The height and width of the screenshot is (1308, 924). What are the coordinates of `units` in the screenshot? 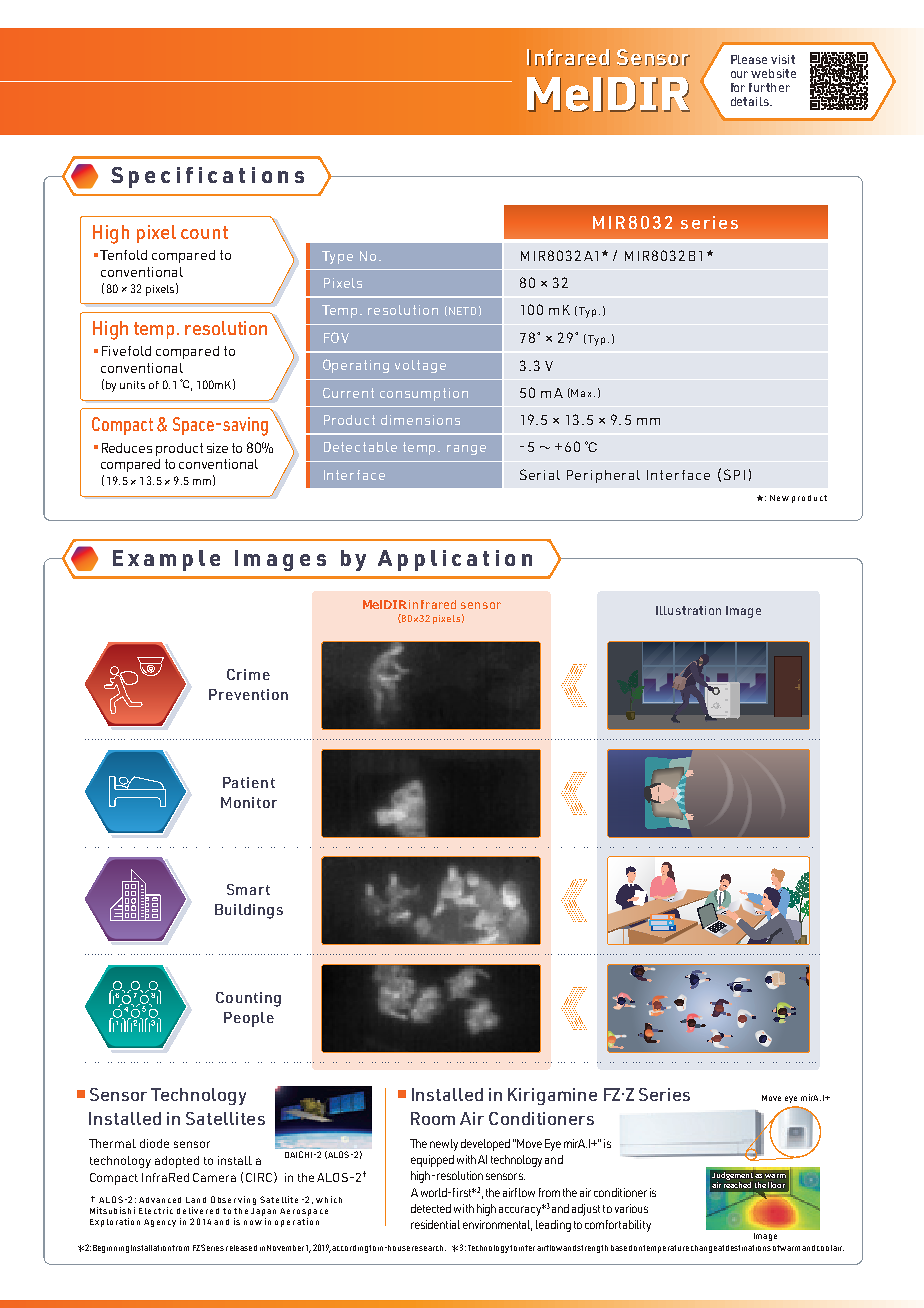 It's located at (132, 385).
